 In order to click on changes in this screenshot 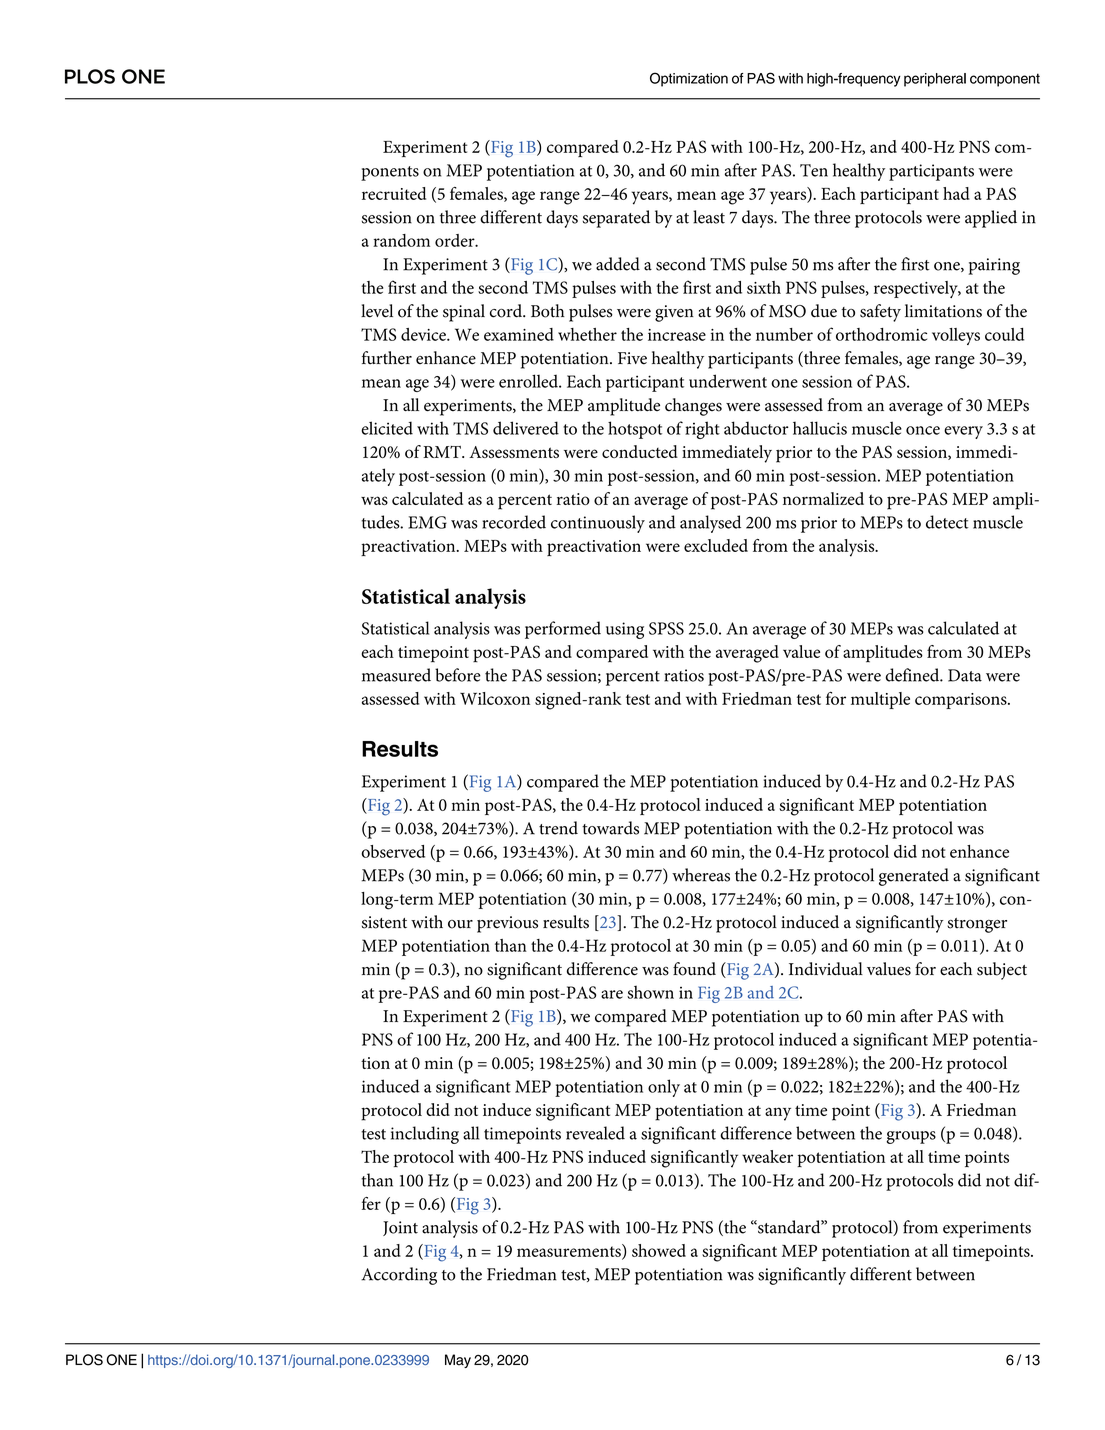, I will do `click(693, 407)`.
